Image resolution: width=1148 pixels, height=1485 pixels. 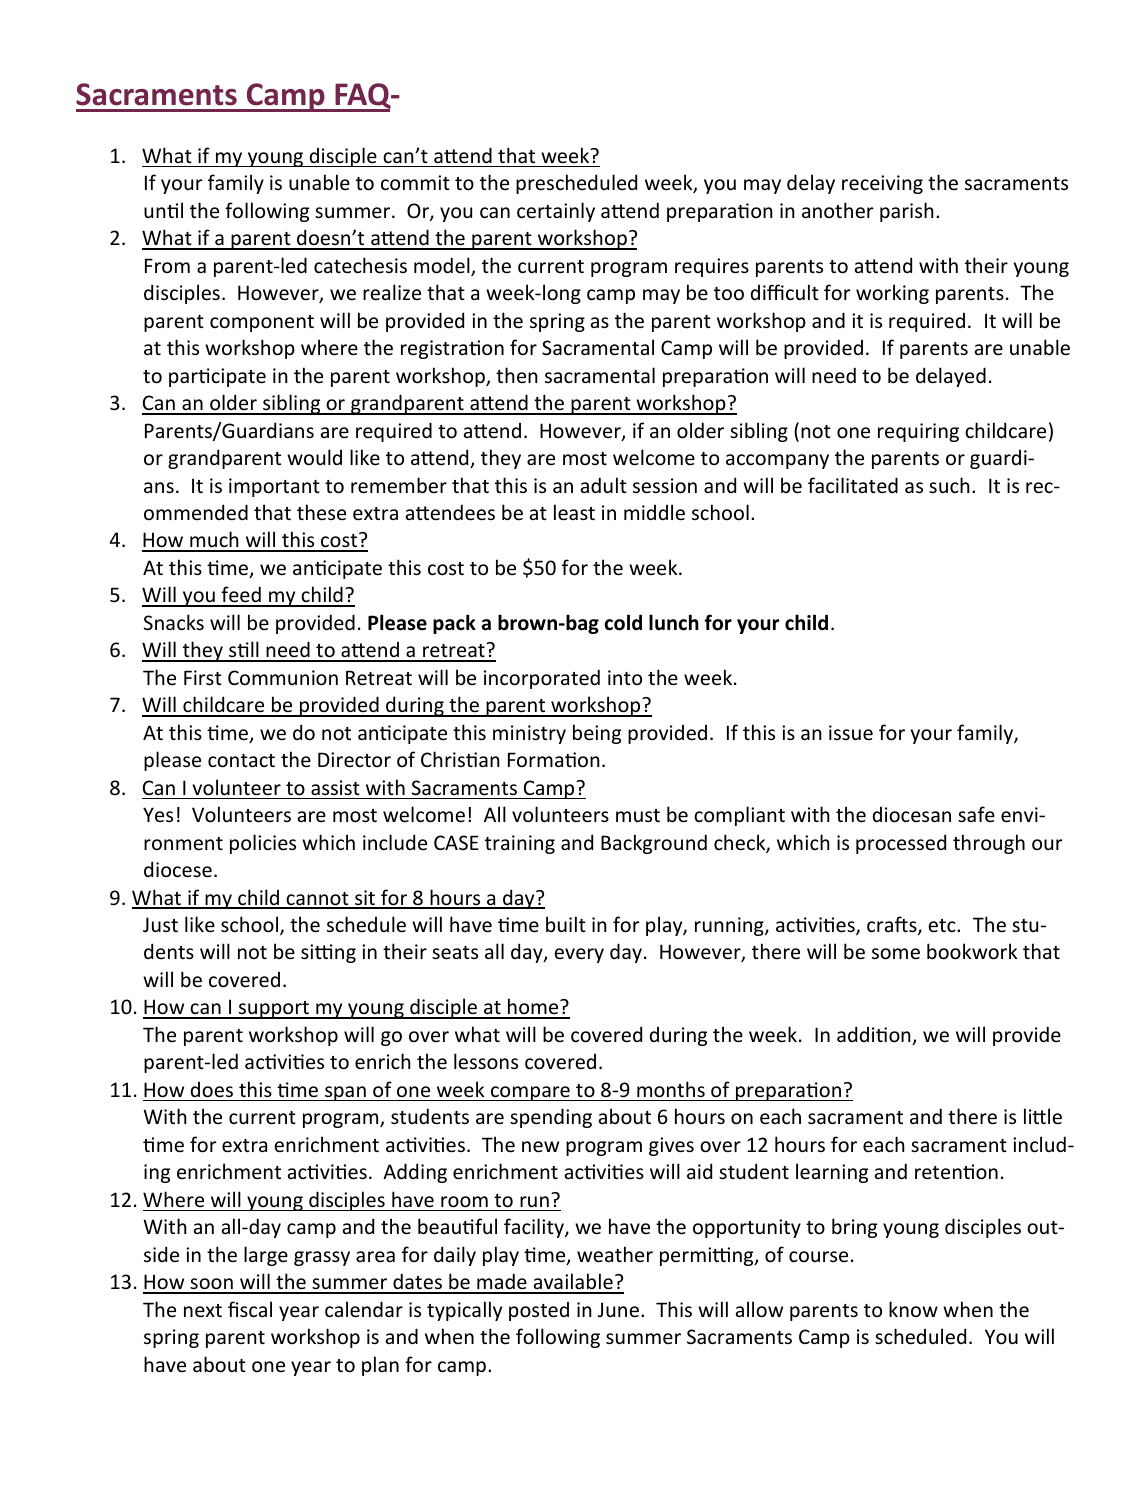 What do you see at coordinates (250, 1309) in the page?
I see `fiscal` at bounding box center [250, 1309].
